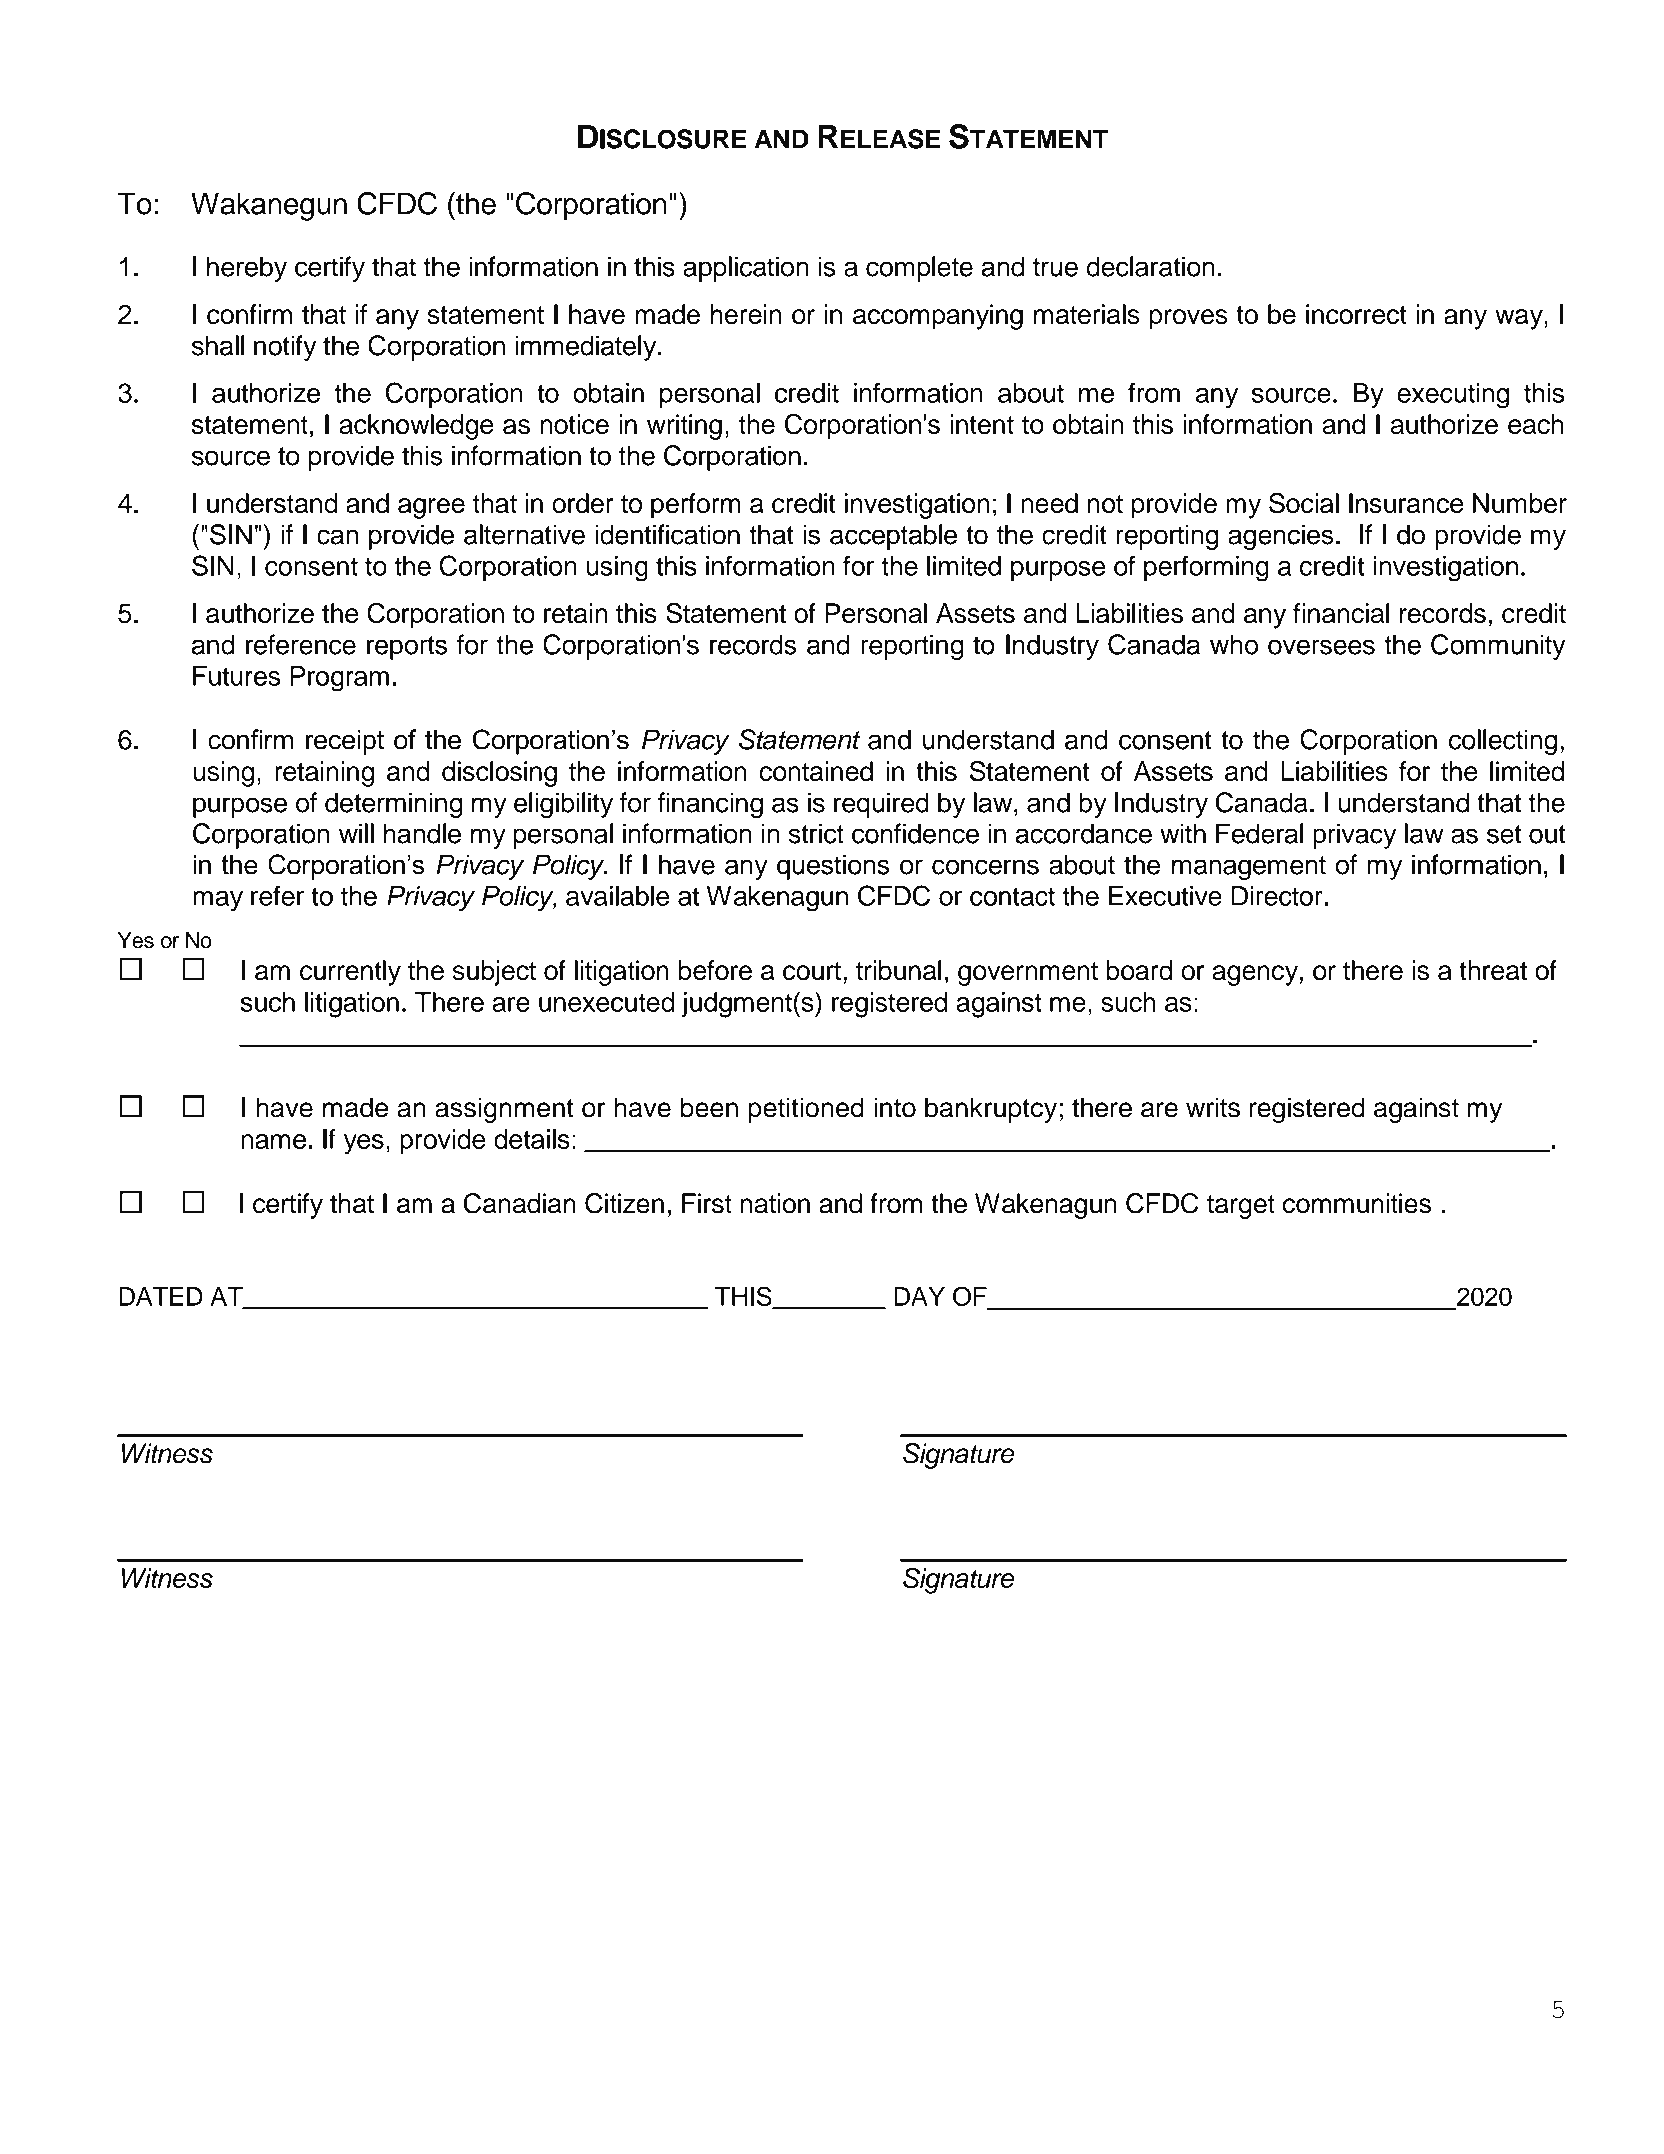 This screenshot has height=2154, width=1664. Describe the element at coordinates (938, 317) in the screenshot. I see `accompanying` at that location.
